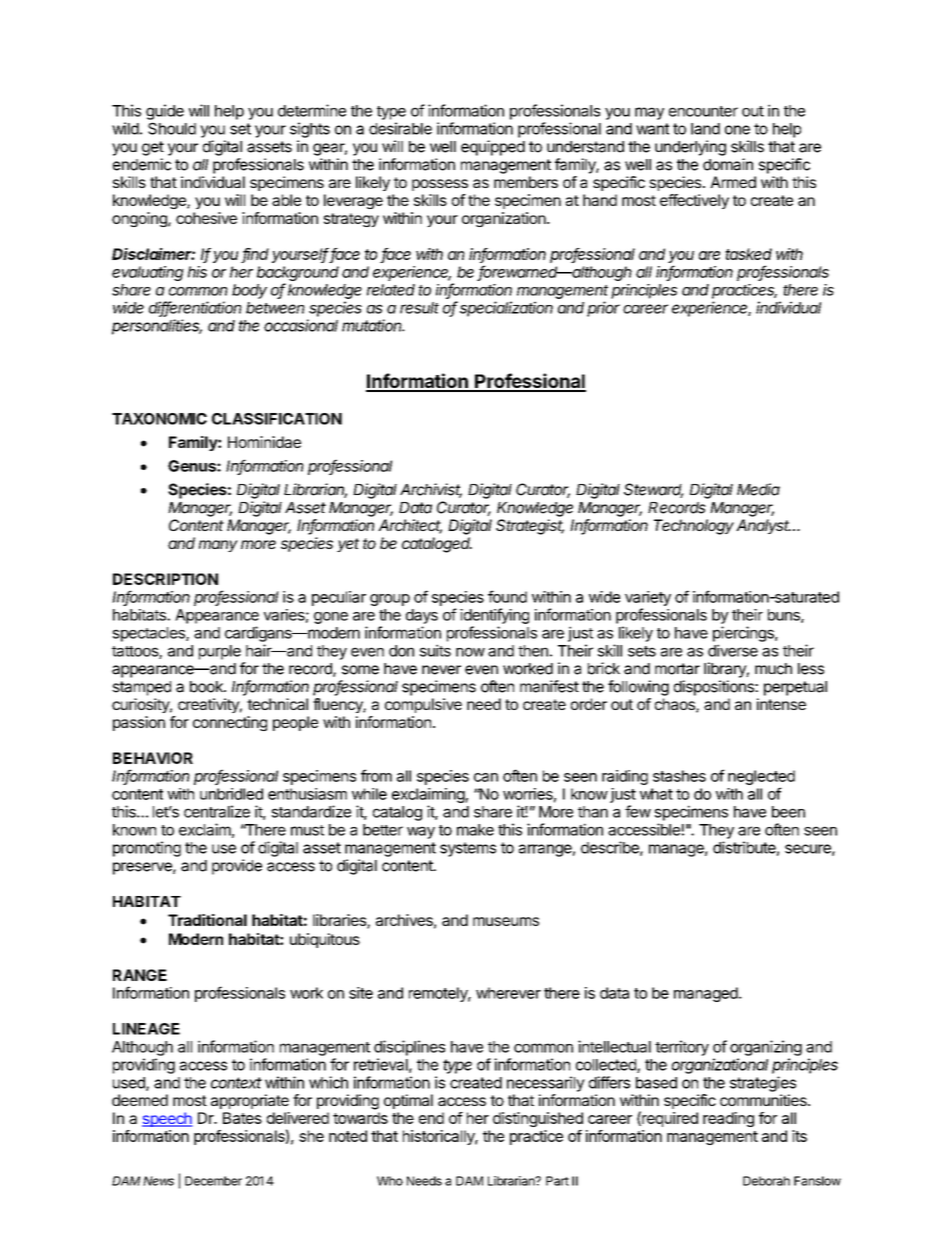 This page has height=1233, width=952. What do you see at coordinates (733, 650) in the page?
I see `diverse` at bounding box center [733, 650].
